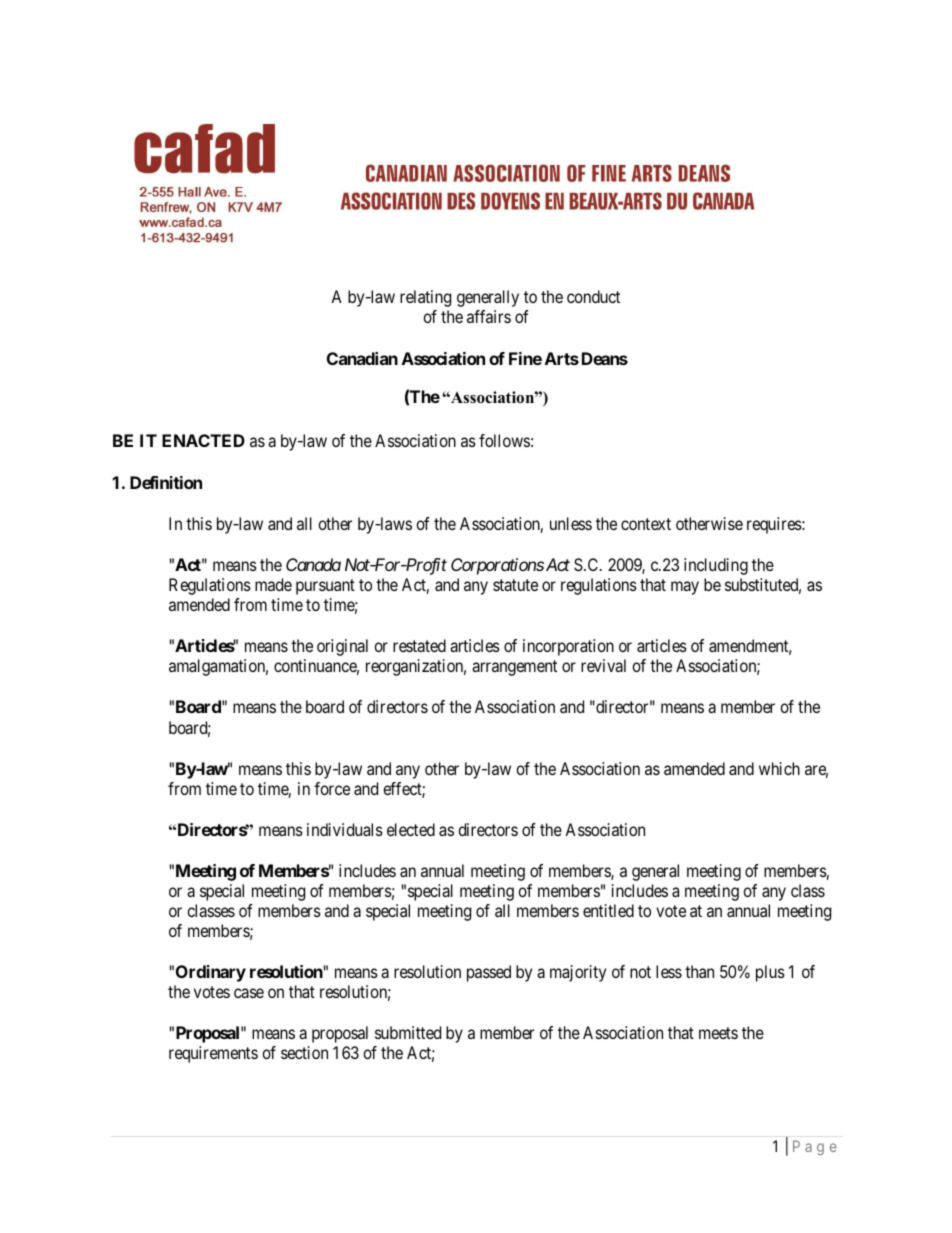  What do you see at coordinates (685, 588) in the page?
I see `may` at bounding box center [685, 588].
